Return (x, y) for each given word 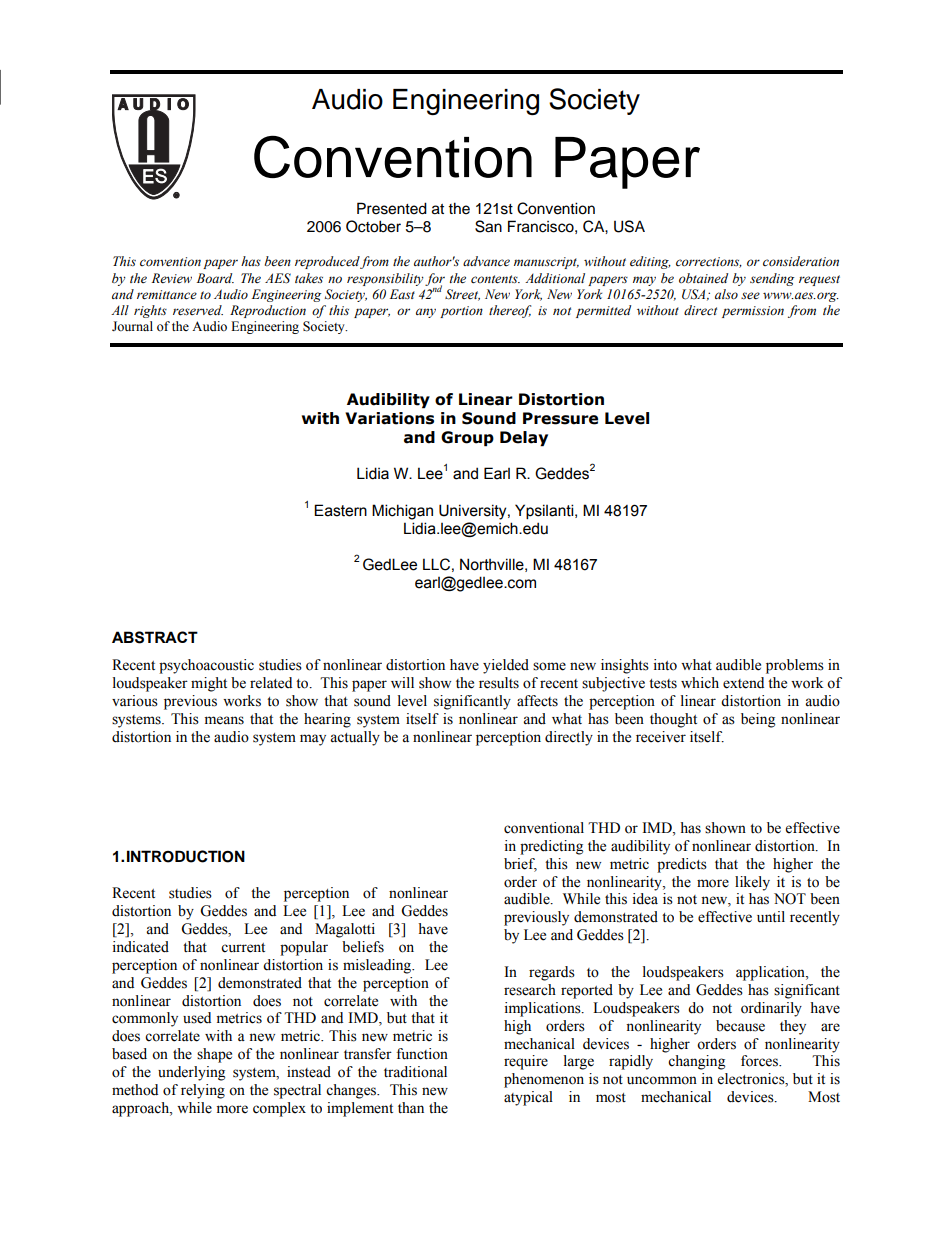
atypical (528, 1098)
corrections (709, 262)
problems (795, 666)
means (224, 720)
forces (760, 1061)
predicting (551, 847)
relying (203, 1091)
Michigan (402, 512)
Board (215, 278)
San (488, 226)
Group (467, 439)
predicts (682, 865)
